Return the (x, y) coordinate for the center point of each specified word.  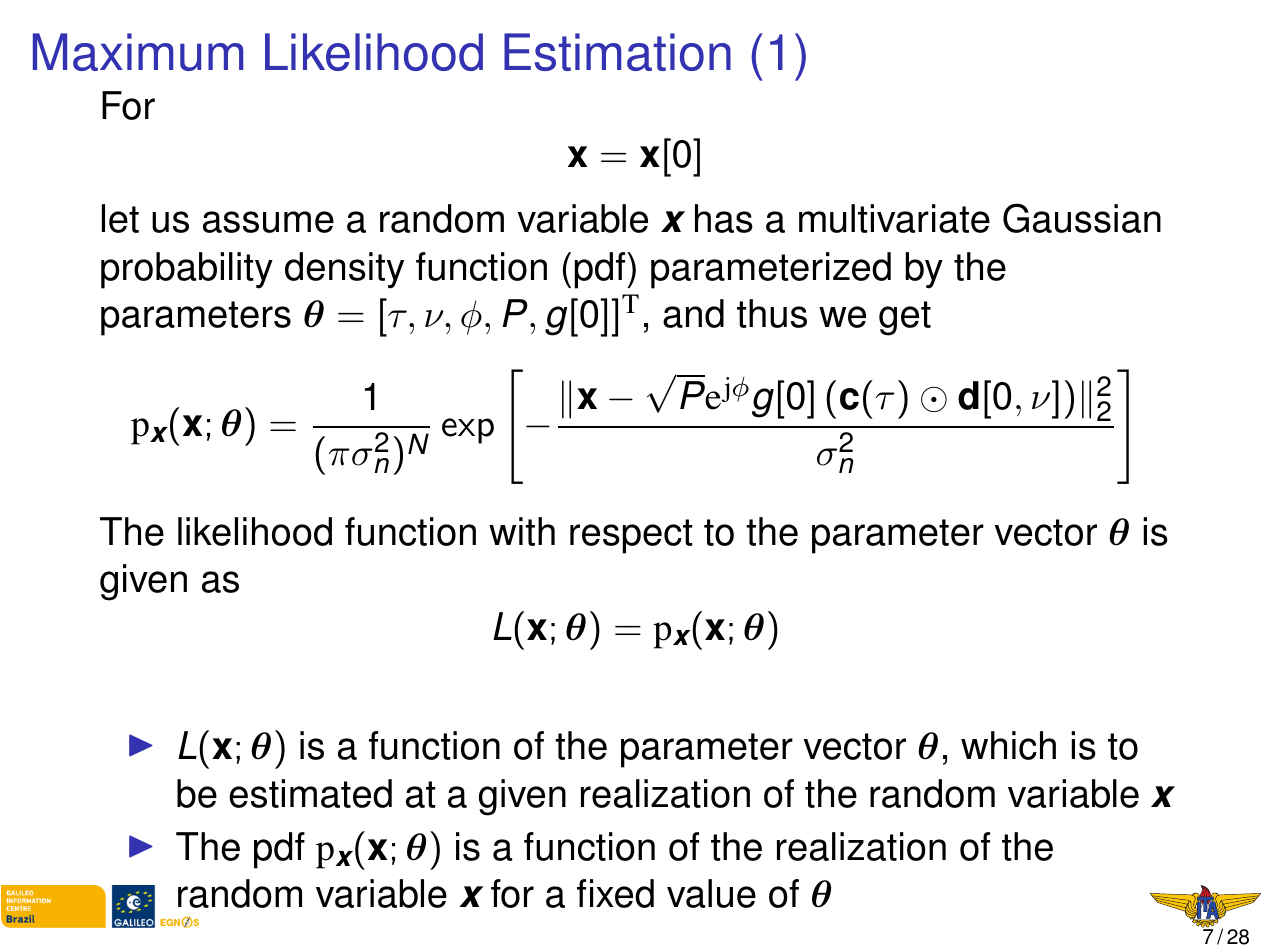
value (711, 893)
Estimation (617, 52)
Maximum (138, 52)
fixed (615, 893)
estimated (310, 793)
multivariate (894, 218)
